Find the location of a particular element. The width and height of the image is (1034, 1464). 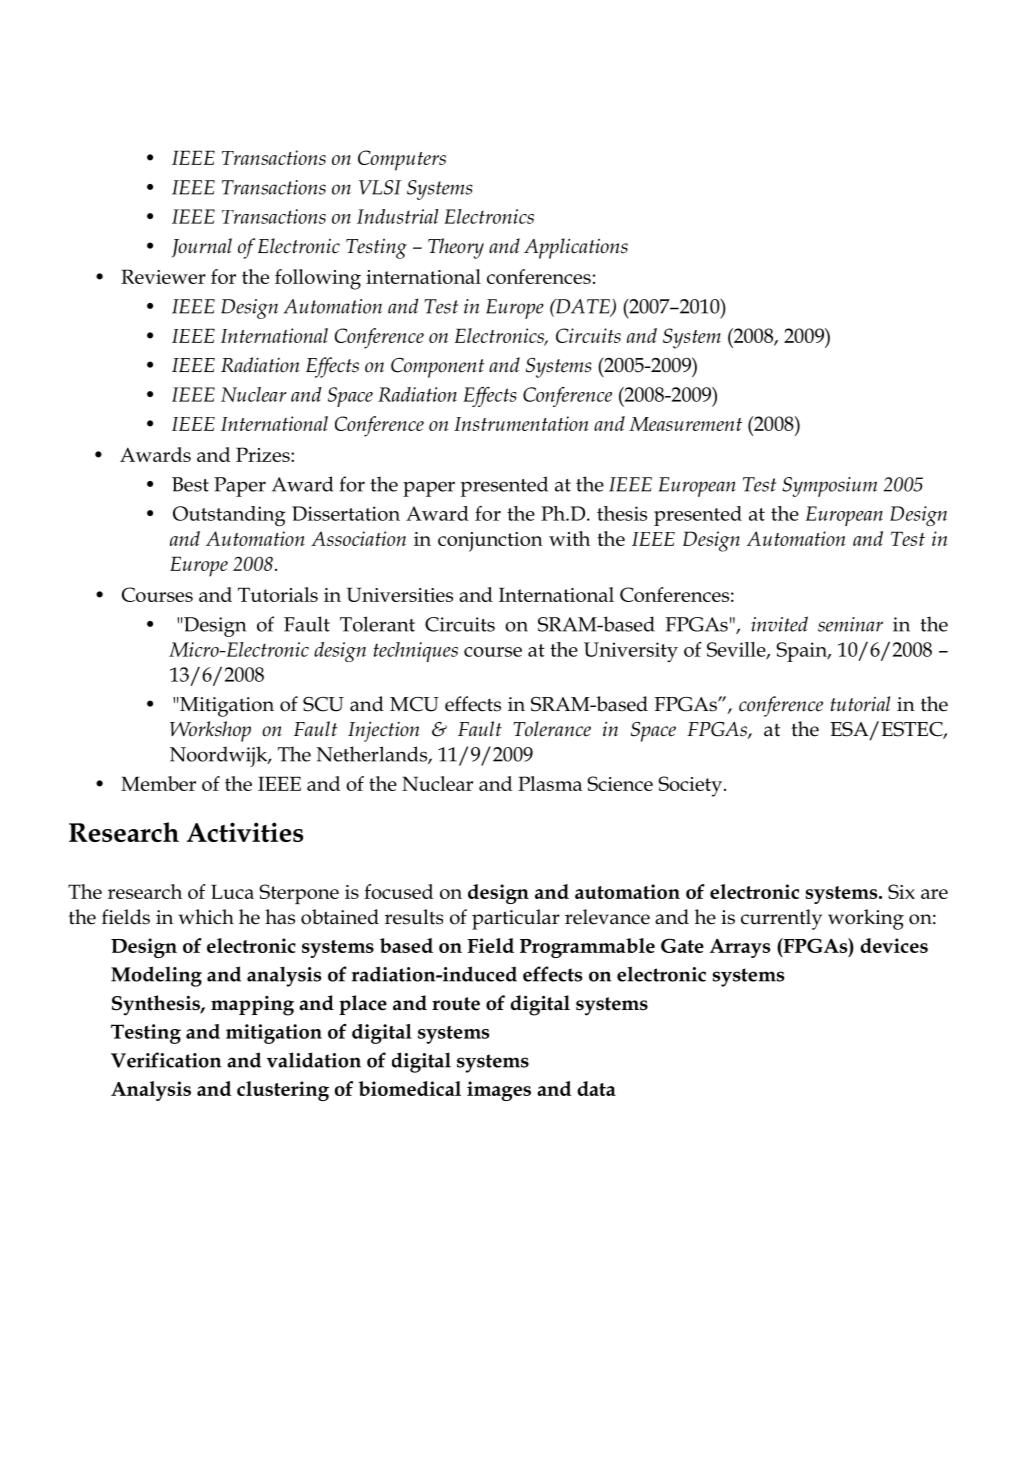

Activities is located at coordinates (245, 832).
